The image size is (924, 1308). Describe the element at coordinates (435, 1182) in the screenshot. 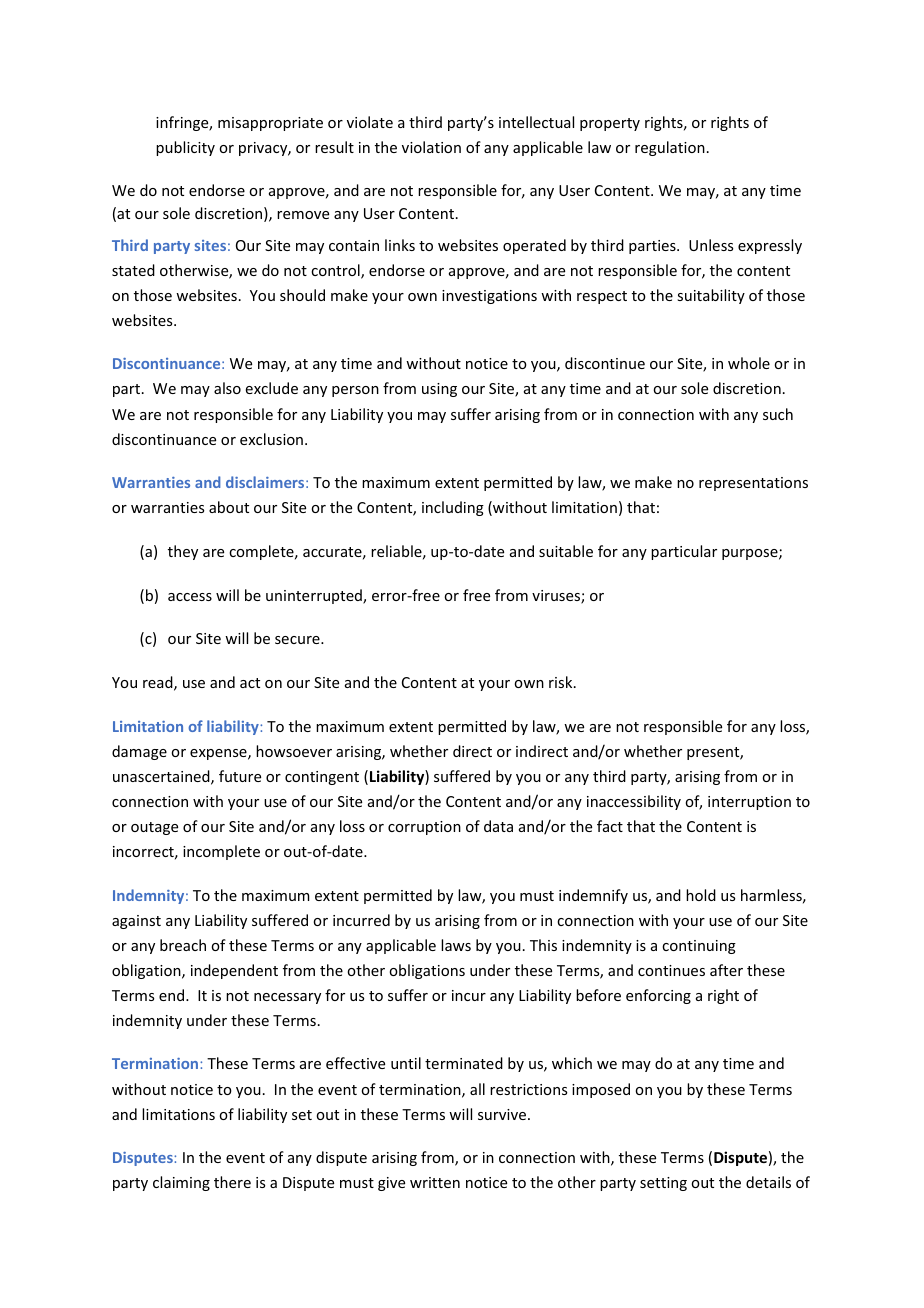

I see `written` at that location.
